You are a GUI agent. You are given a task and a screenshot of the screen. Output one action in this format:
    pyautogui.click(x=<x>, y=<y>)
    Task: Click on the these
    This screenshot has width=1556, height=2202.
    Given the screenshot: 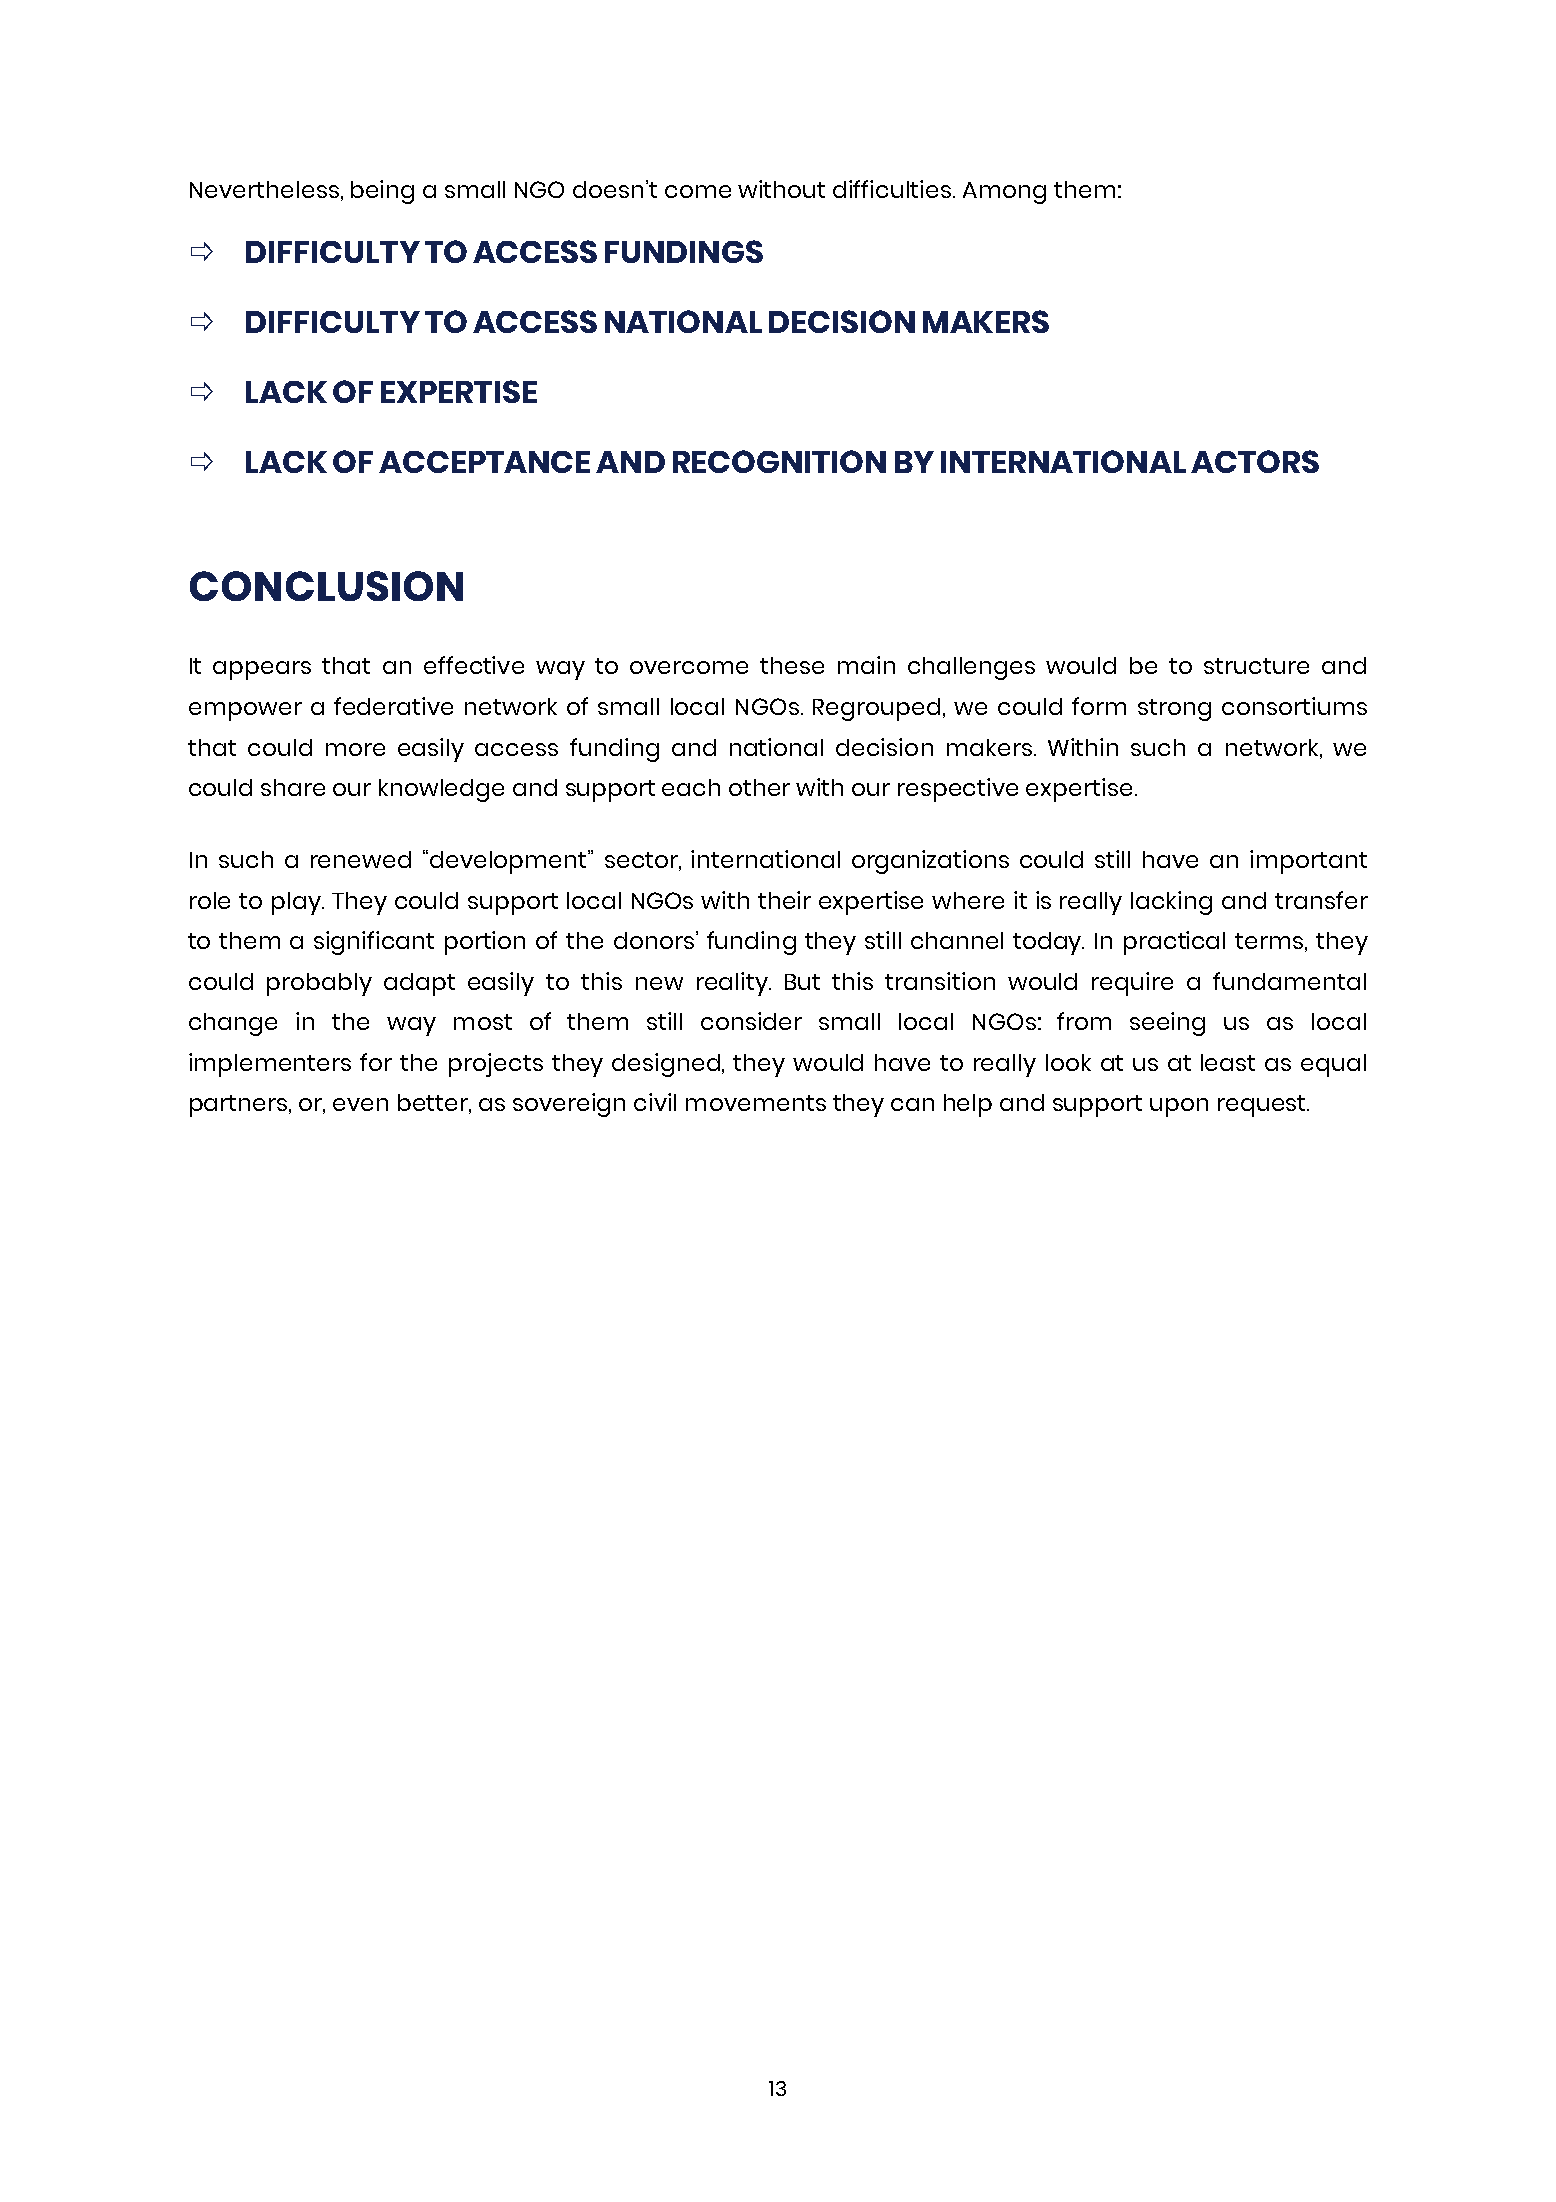 What is the action you would take?
    pyautogui.click(x=792, y=665)
